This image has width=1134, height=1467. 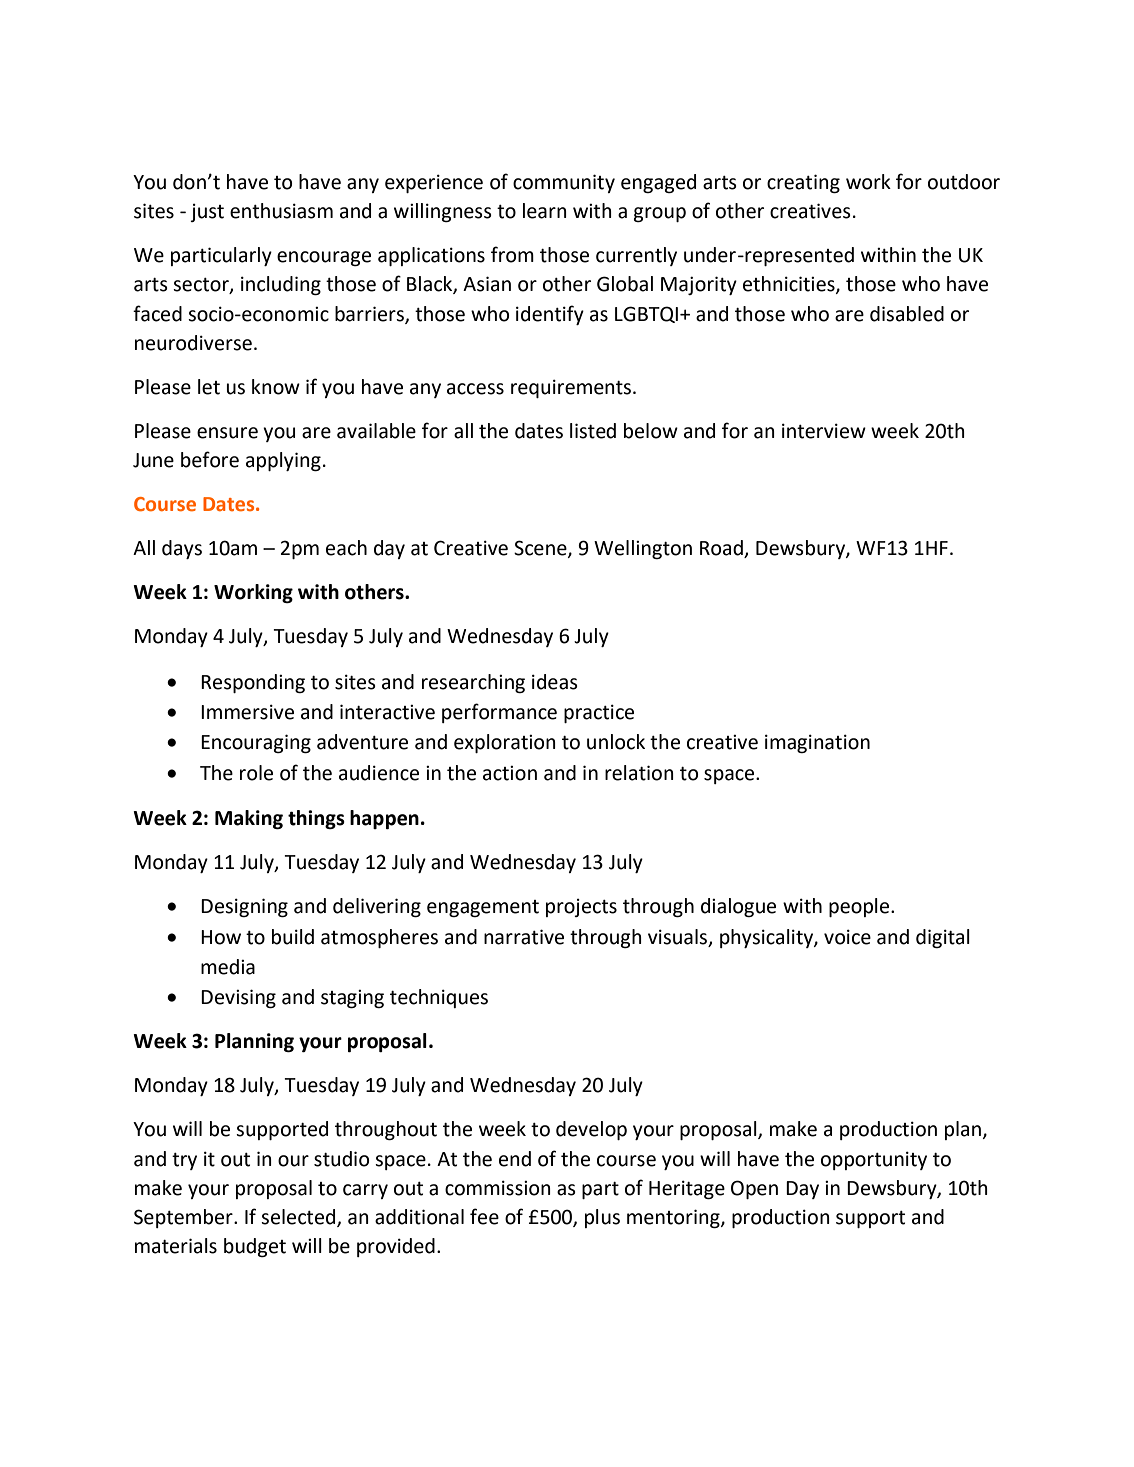 What do you see at coordinates (524, 937) in the image?
I see `narrative` at bounding box center [524, 937].
